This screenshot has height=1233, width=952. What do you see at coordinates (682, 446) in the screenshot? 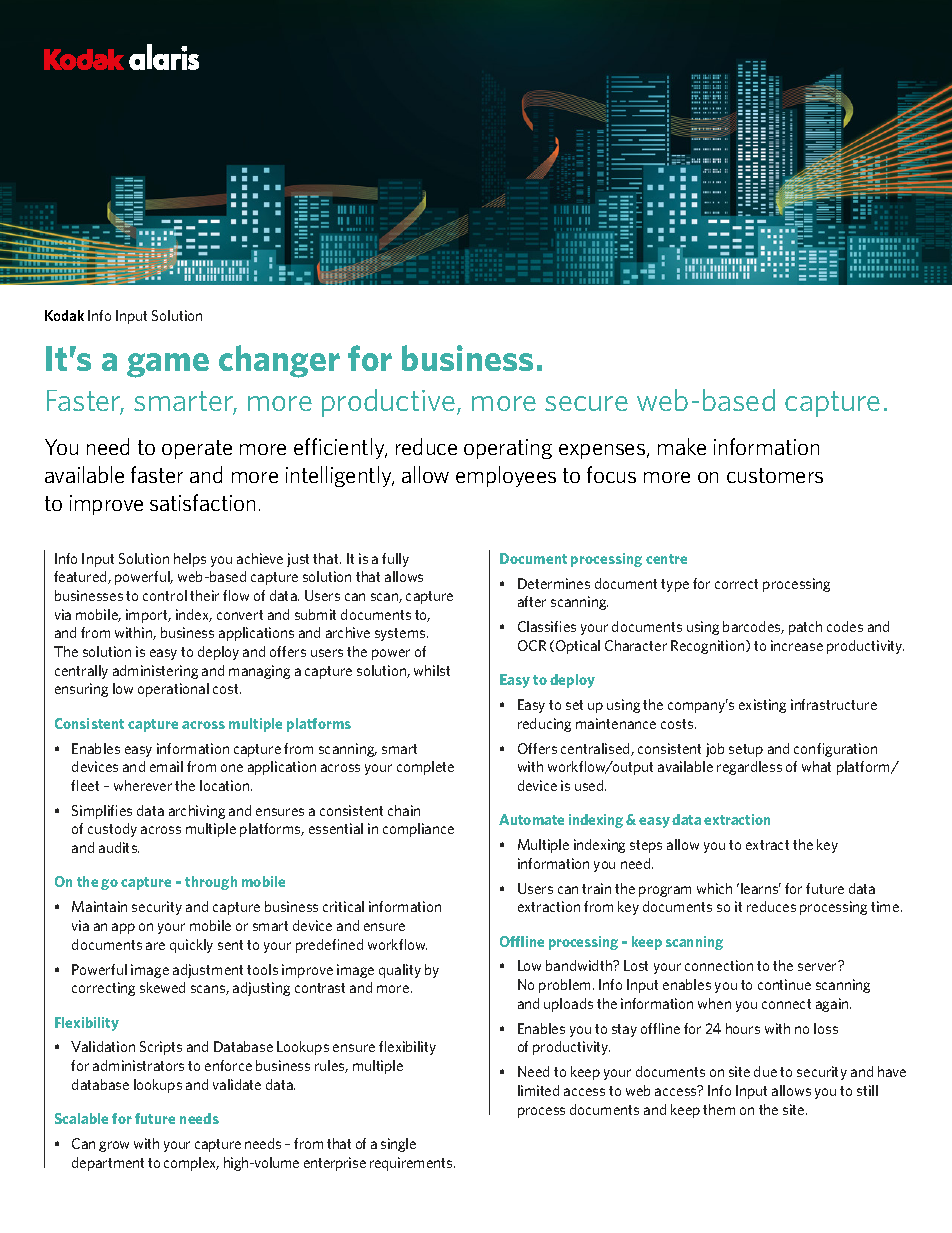
I see `make` at bounding box center [682, 446].
